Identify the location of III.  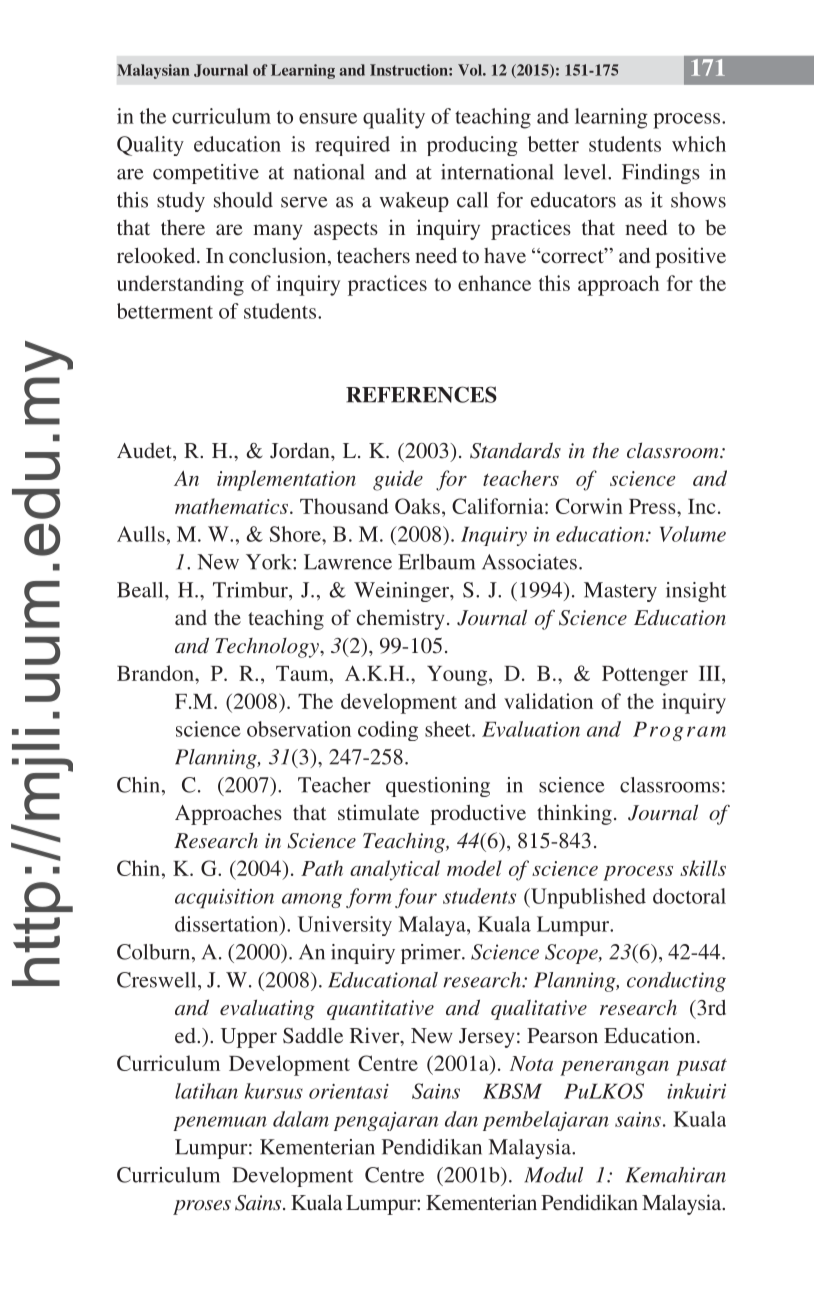
(711, 673).
